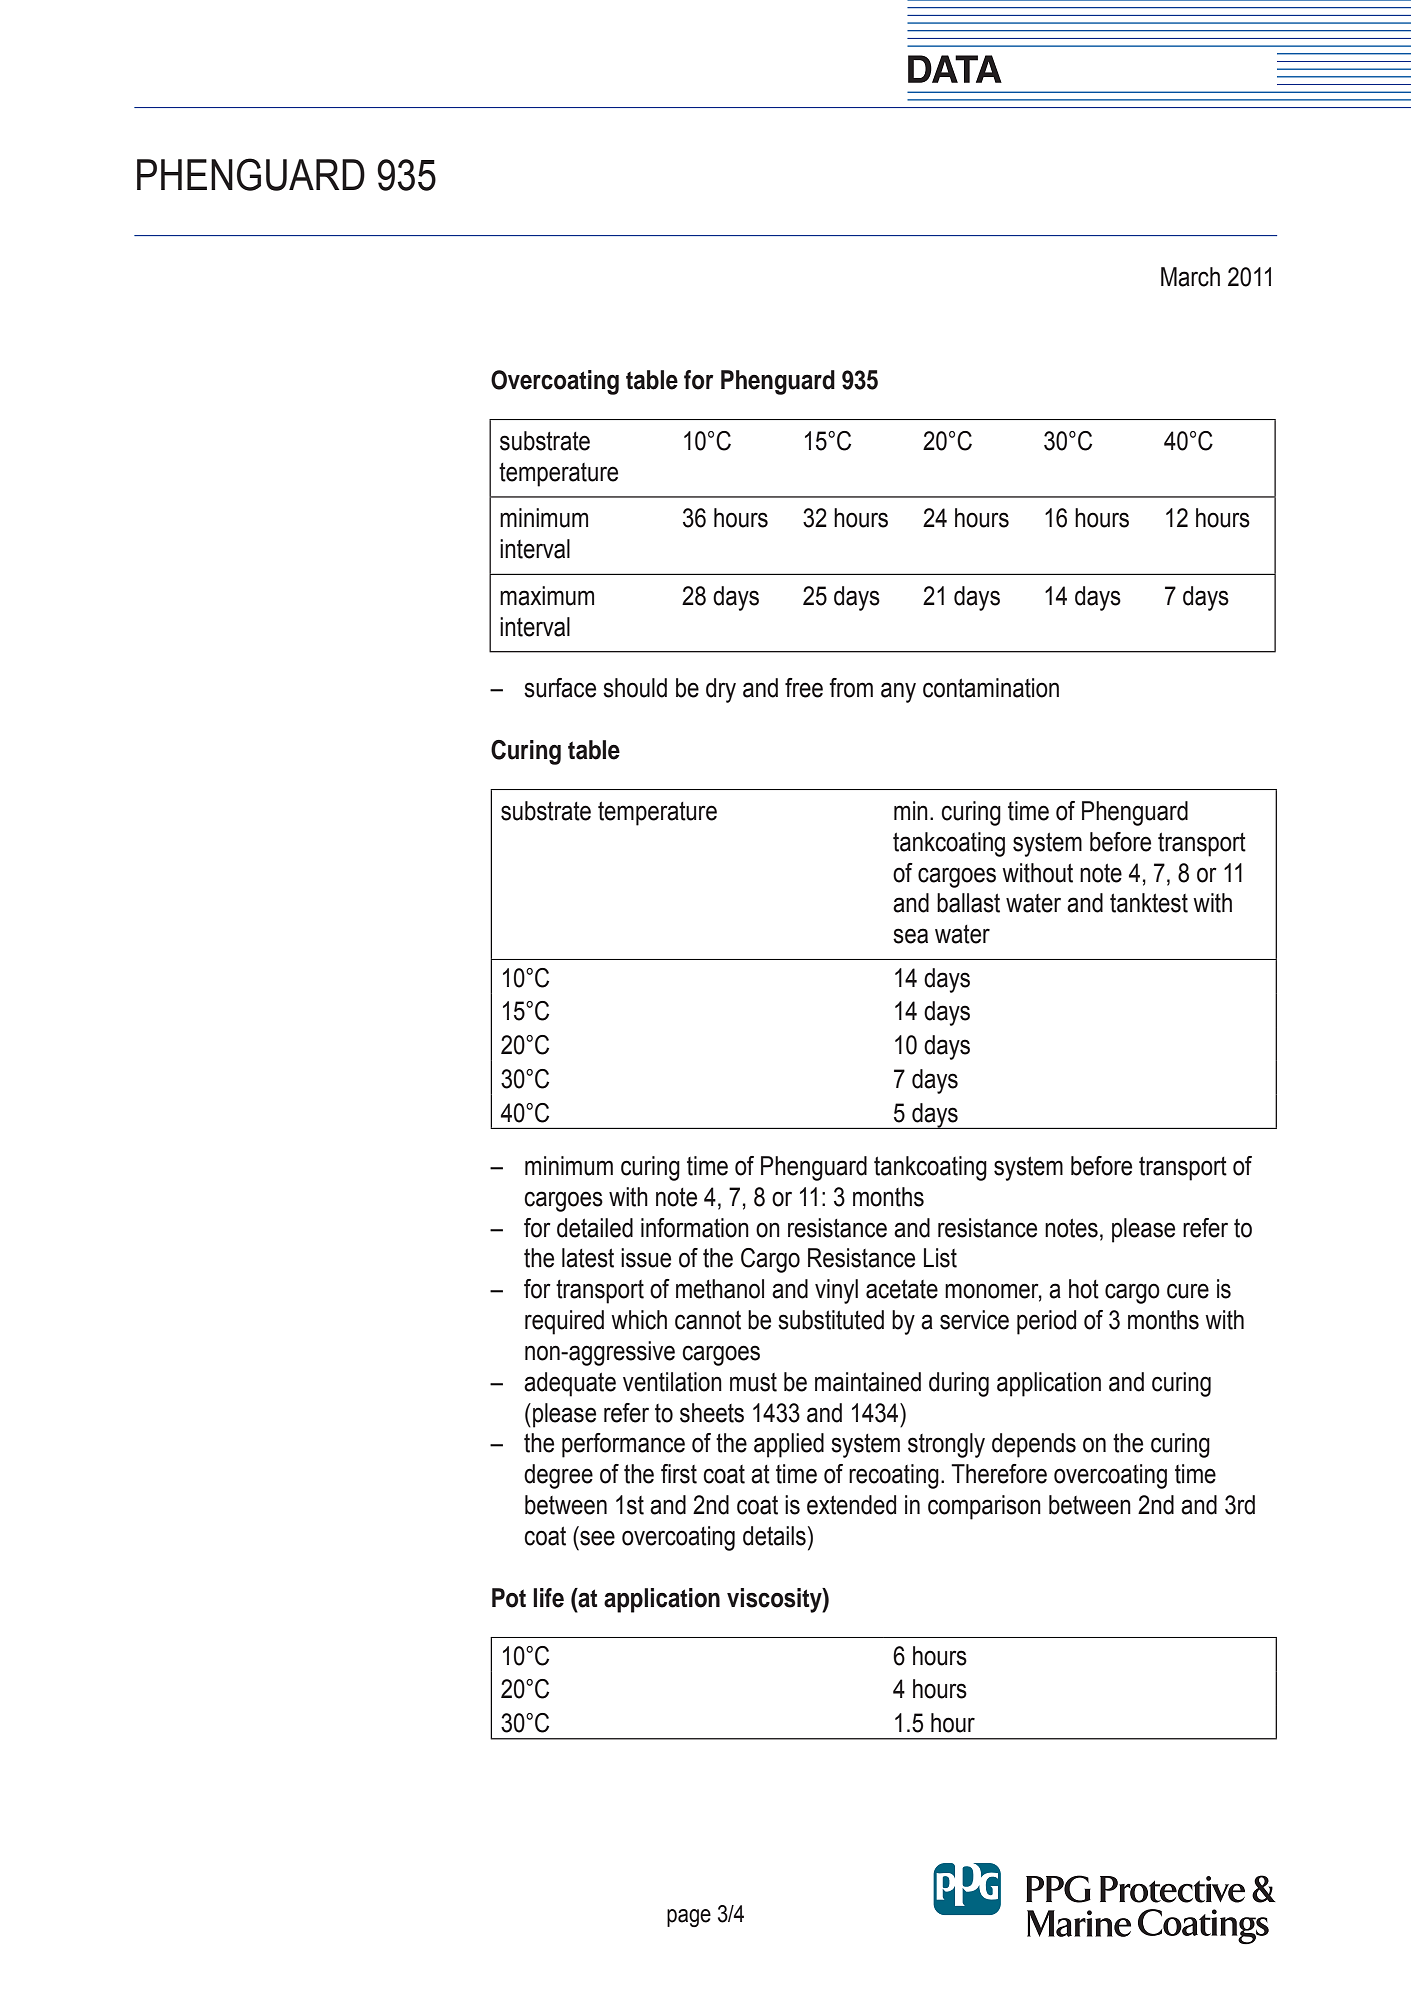 The image size is (1411, 1997). What do you see at coordinates (968, 903) in the screenshot?
I see `ballast` at bounding box center [968, 903].
